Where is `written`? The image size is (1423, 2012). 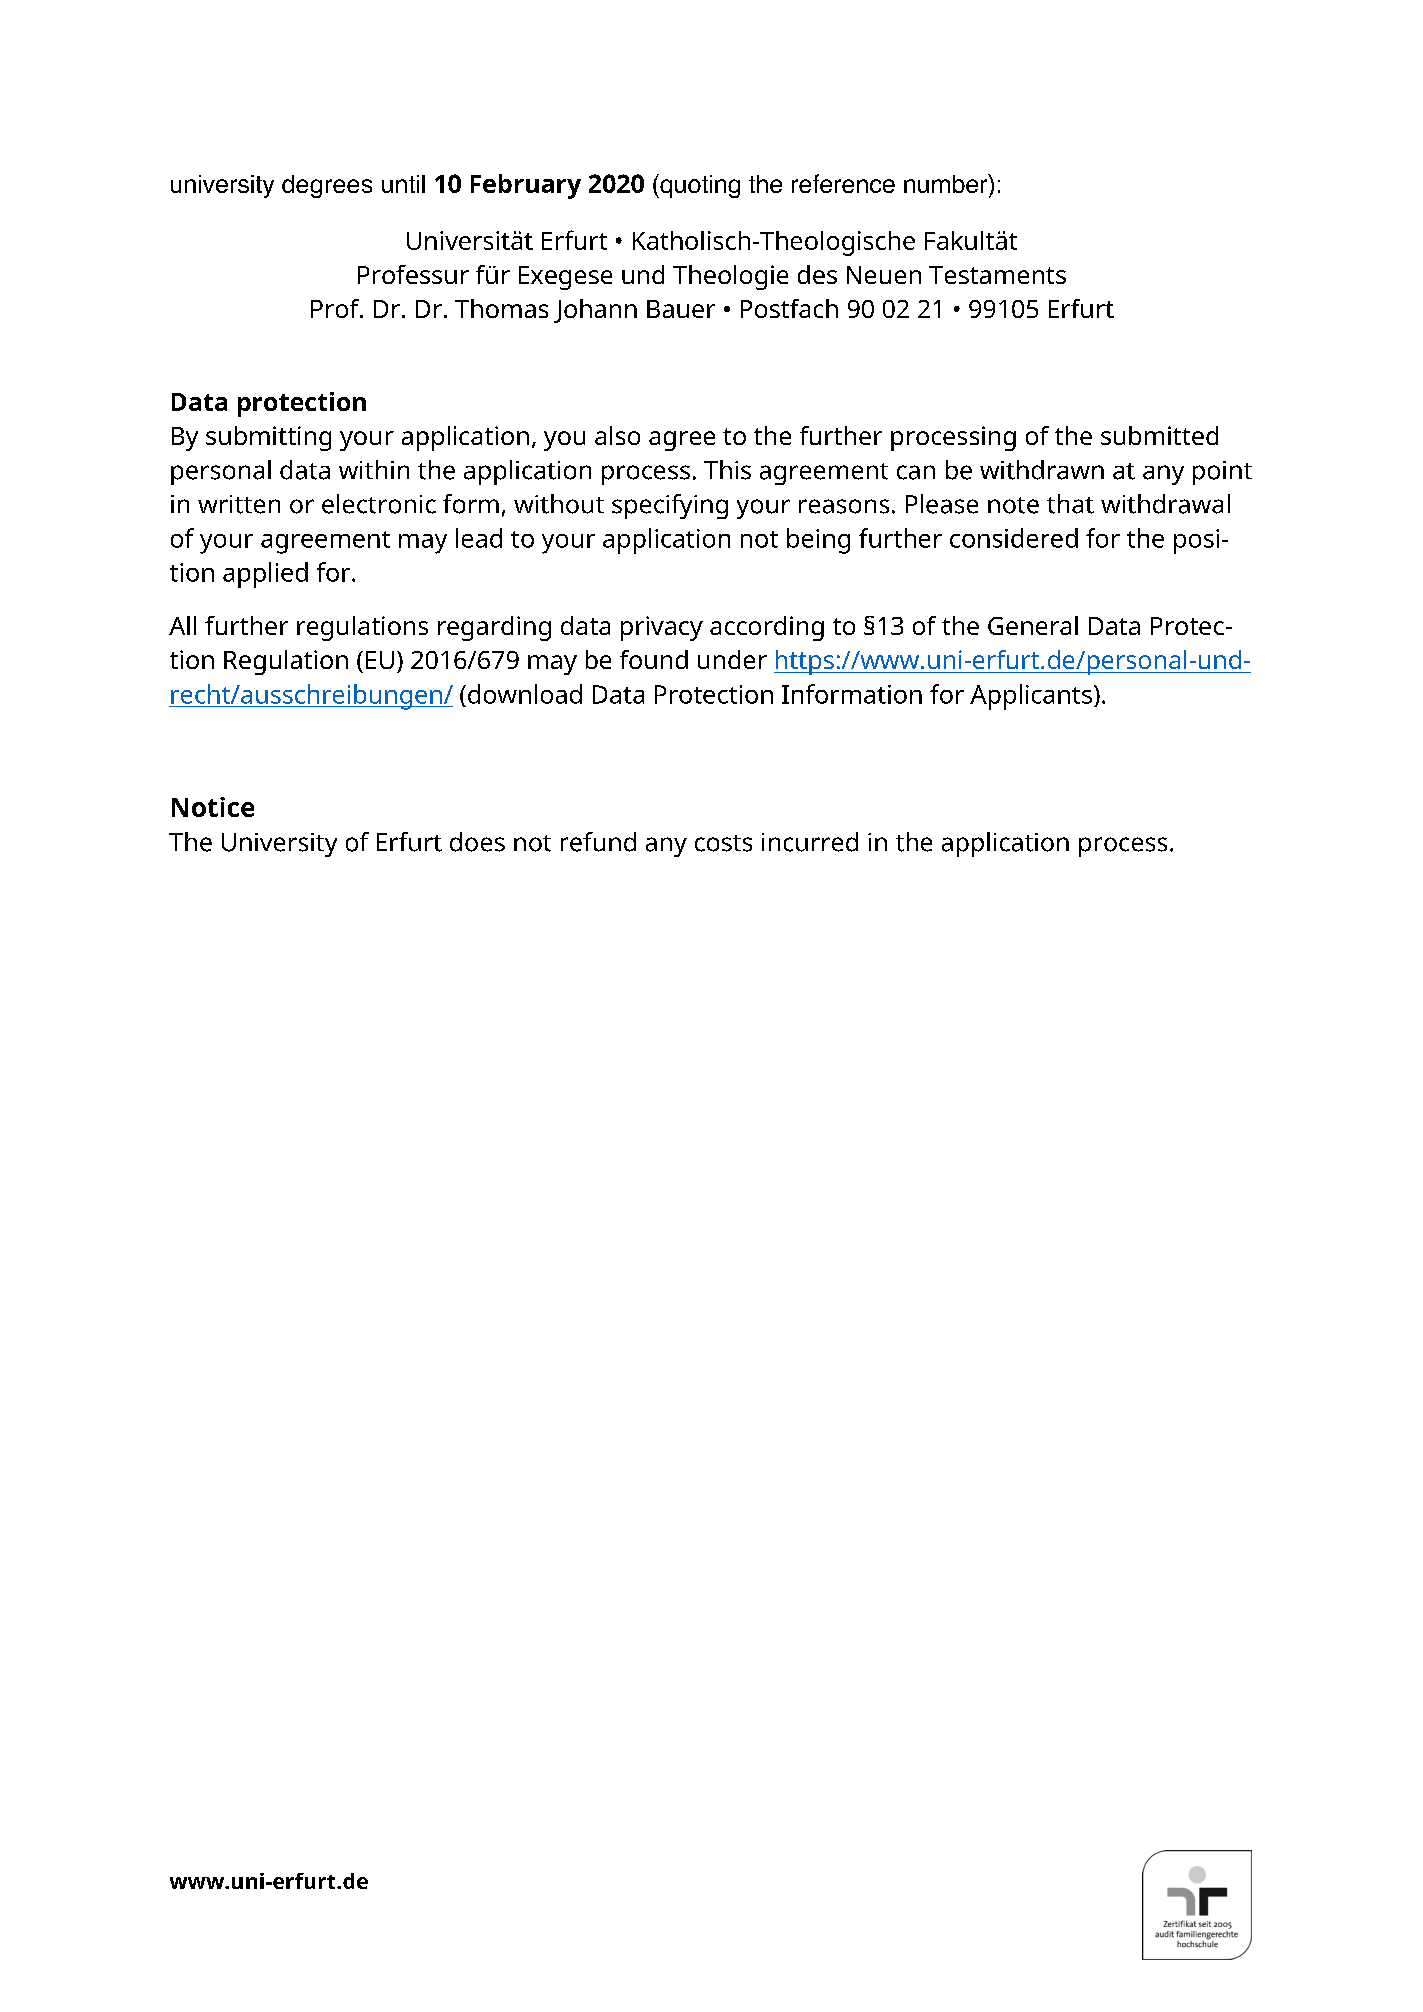 written is located at coordinates (239, 504).
